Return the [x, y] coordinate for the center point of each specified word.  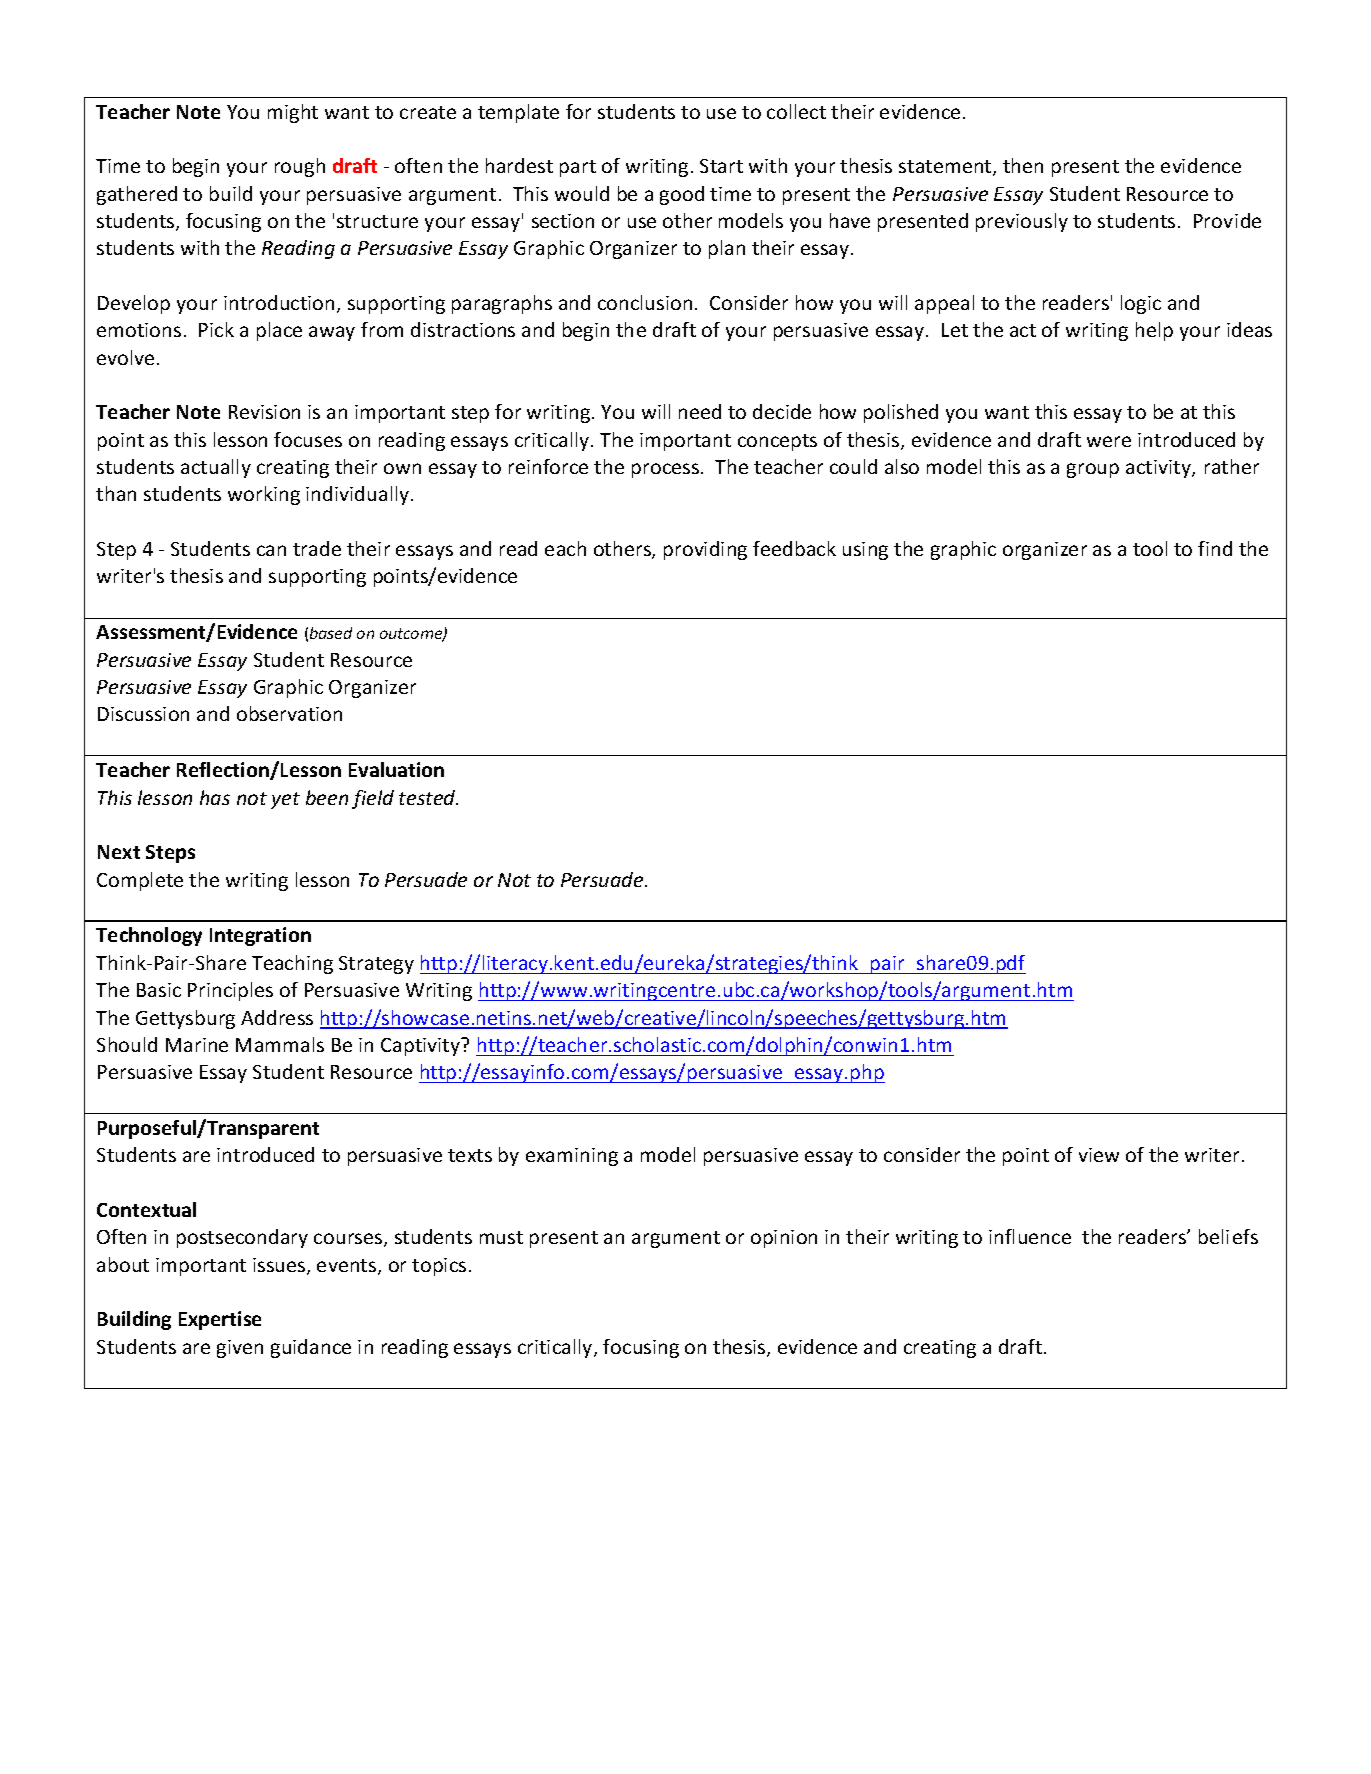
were [1109, 441]
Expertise [220, 1320]
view [1099, 1155]
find [1215, 548]
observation [289, 713]
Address [277, 1017]
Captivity [422, 1046]
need [700, 411]
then [1023, 165]
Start [721, 166]
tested [428, 797]
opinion [784, 1239]
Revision [264, 412]
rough [300, 167]
